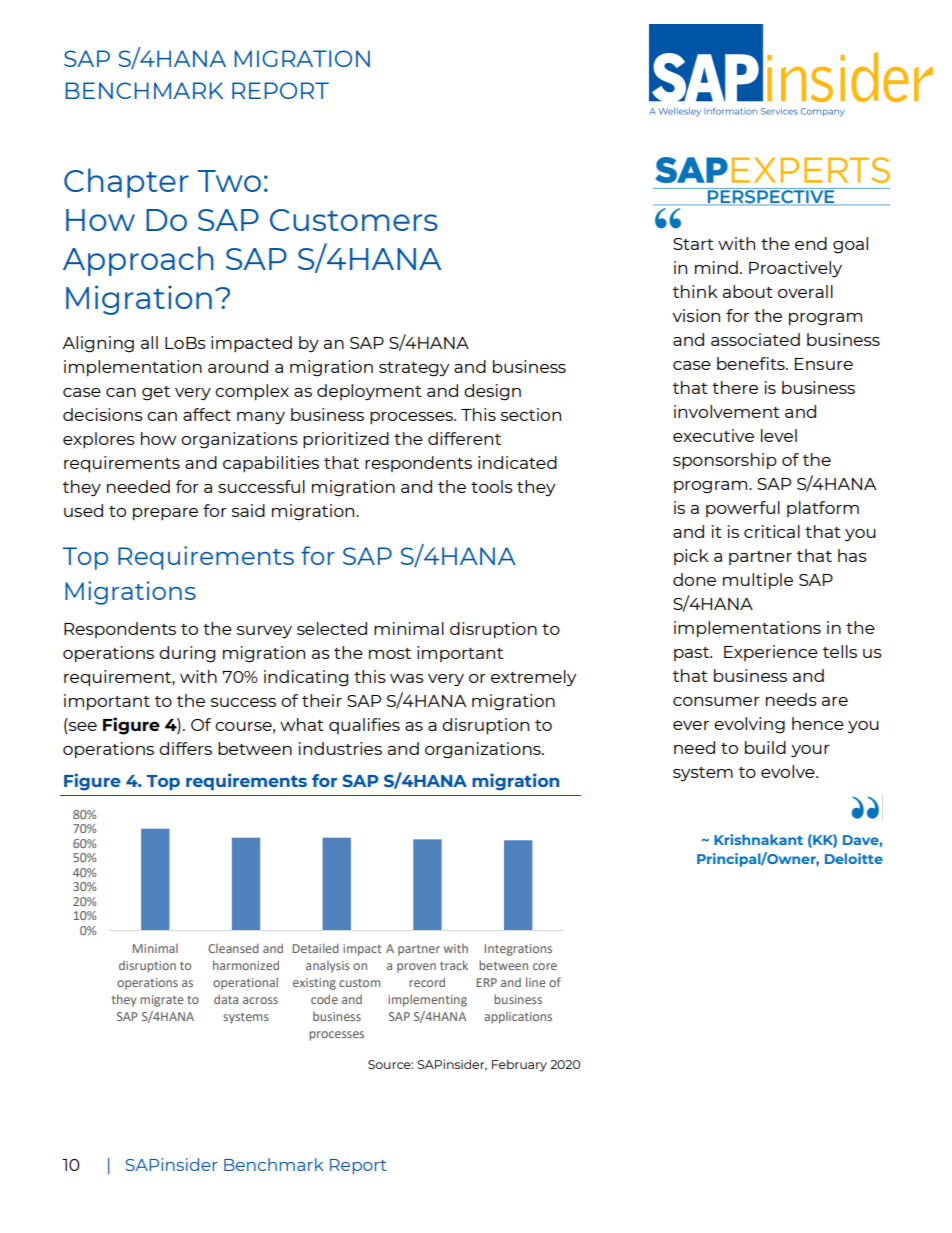 The image size is (952, 1233). Describe the element at coordinates (518, 1018) in the document. I see `applications` at that location.
